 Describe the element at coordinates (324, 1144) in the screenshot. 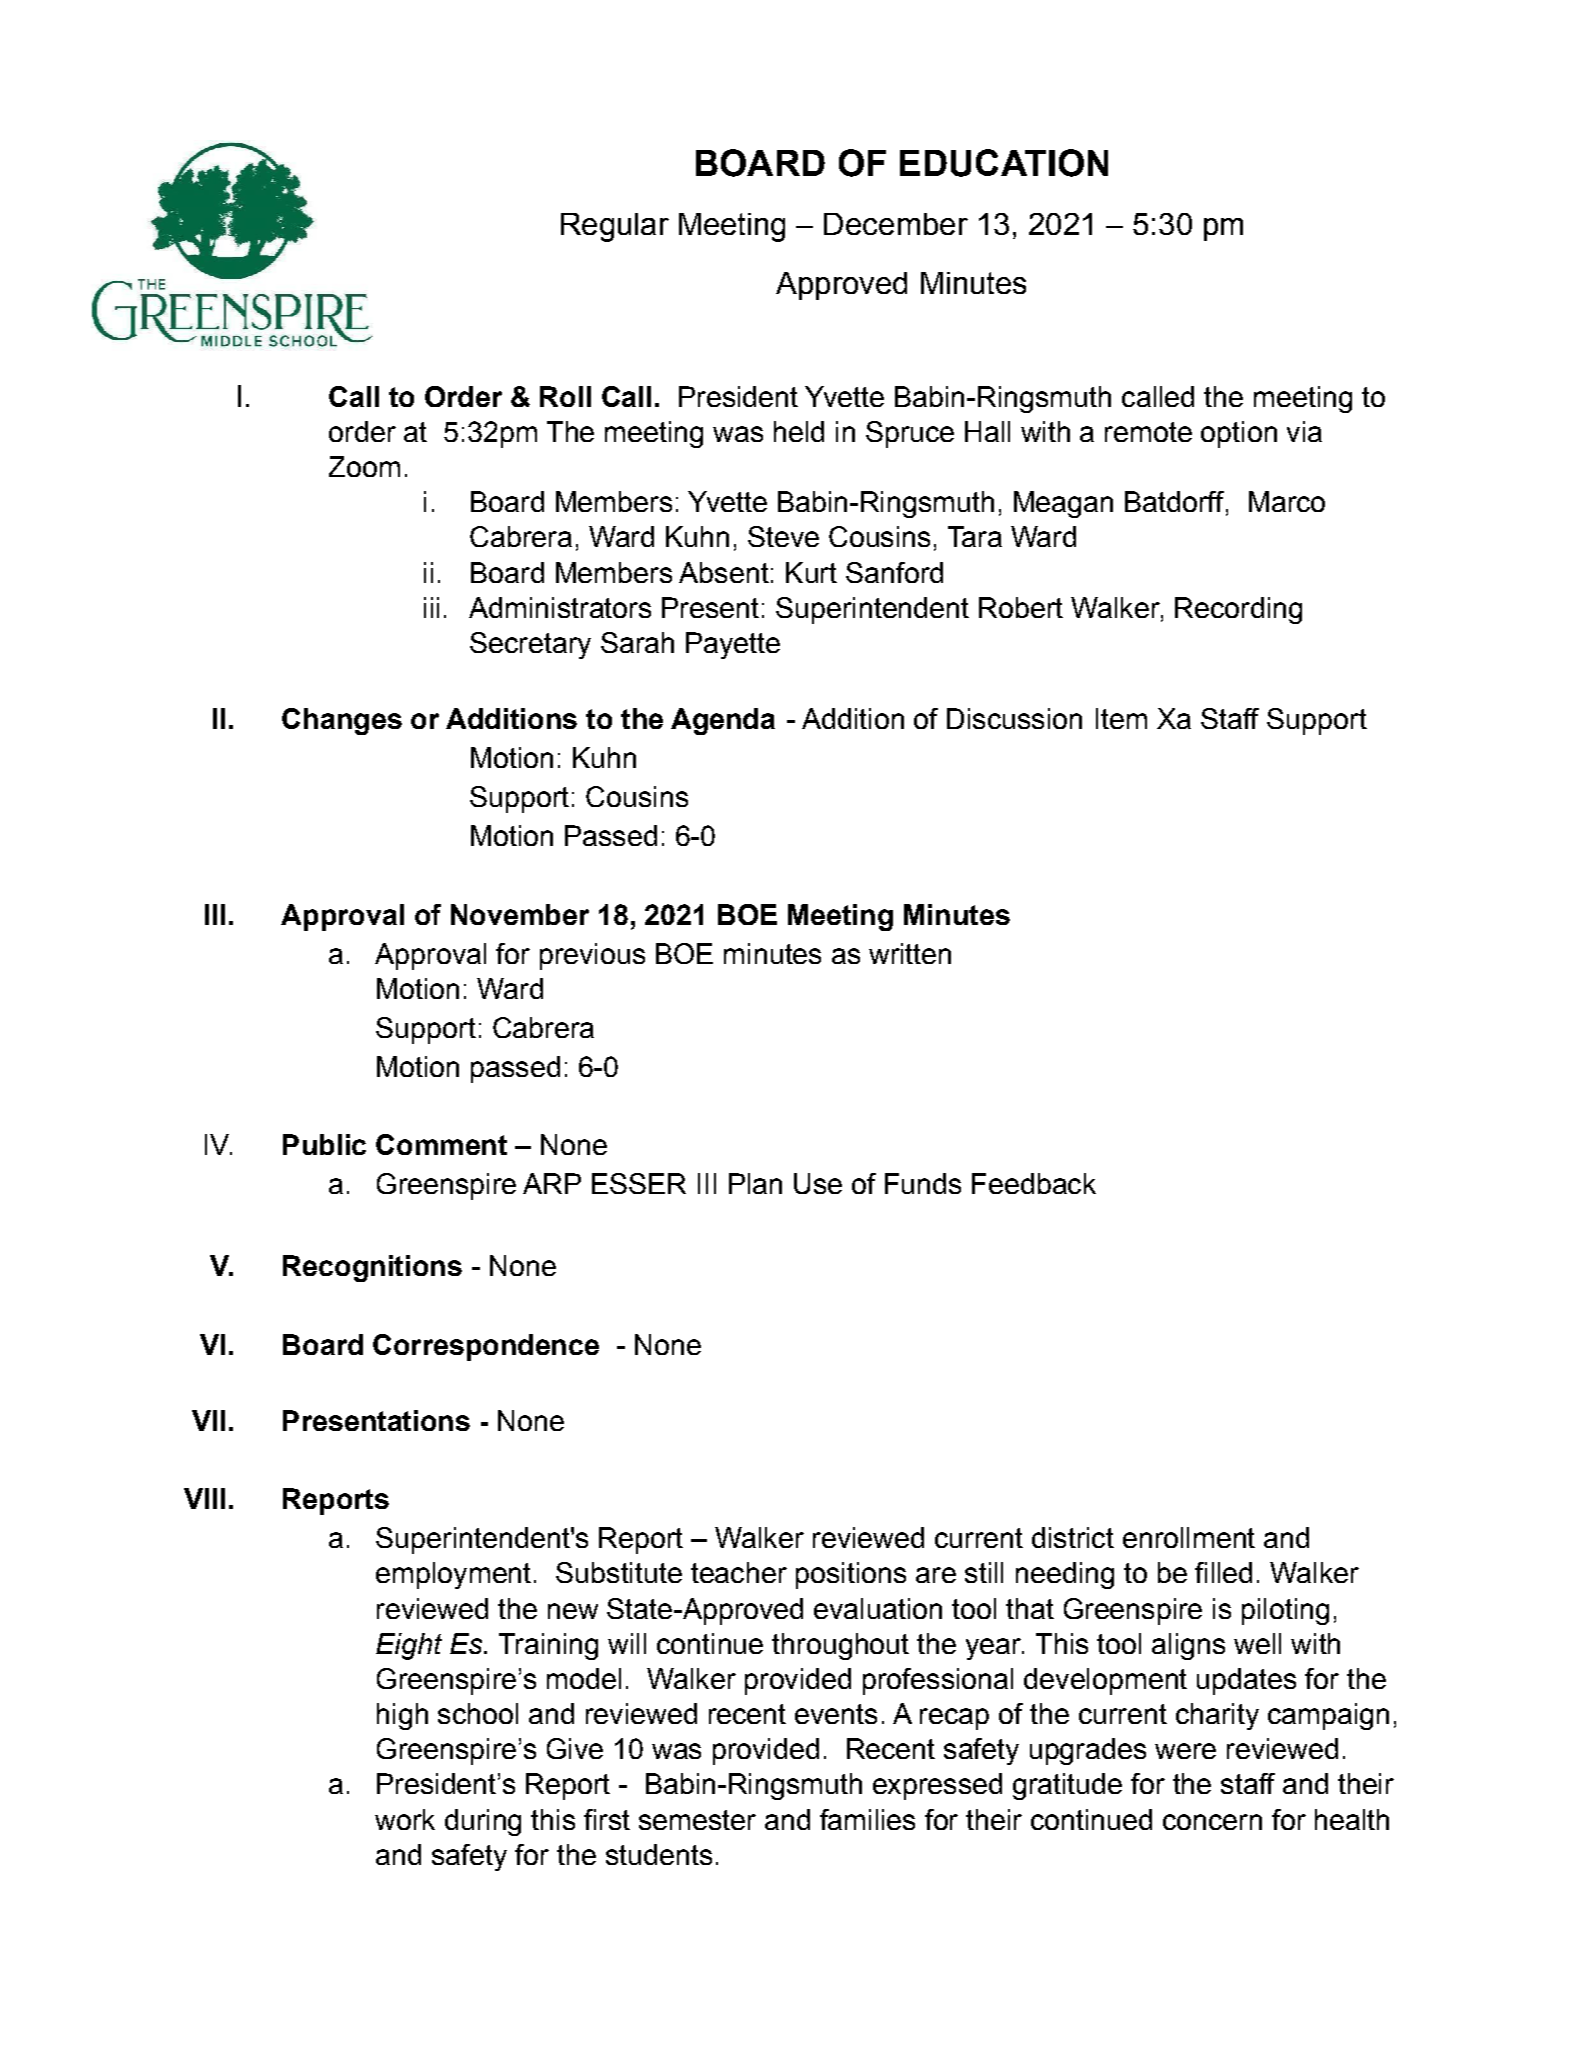

I see `Public` at that location.
